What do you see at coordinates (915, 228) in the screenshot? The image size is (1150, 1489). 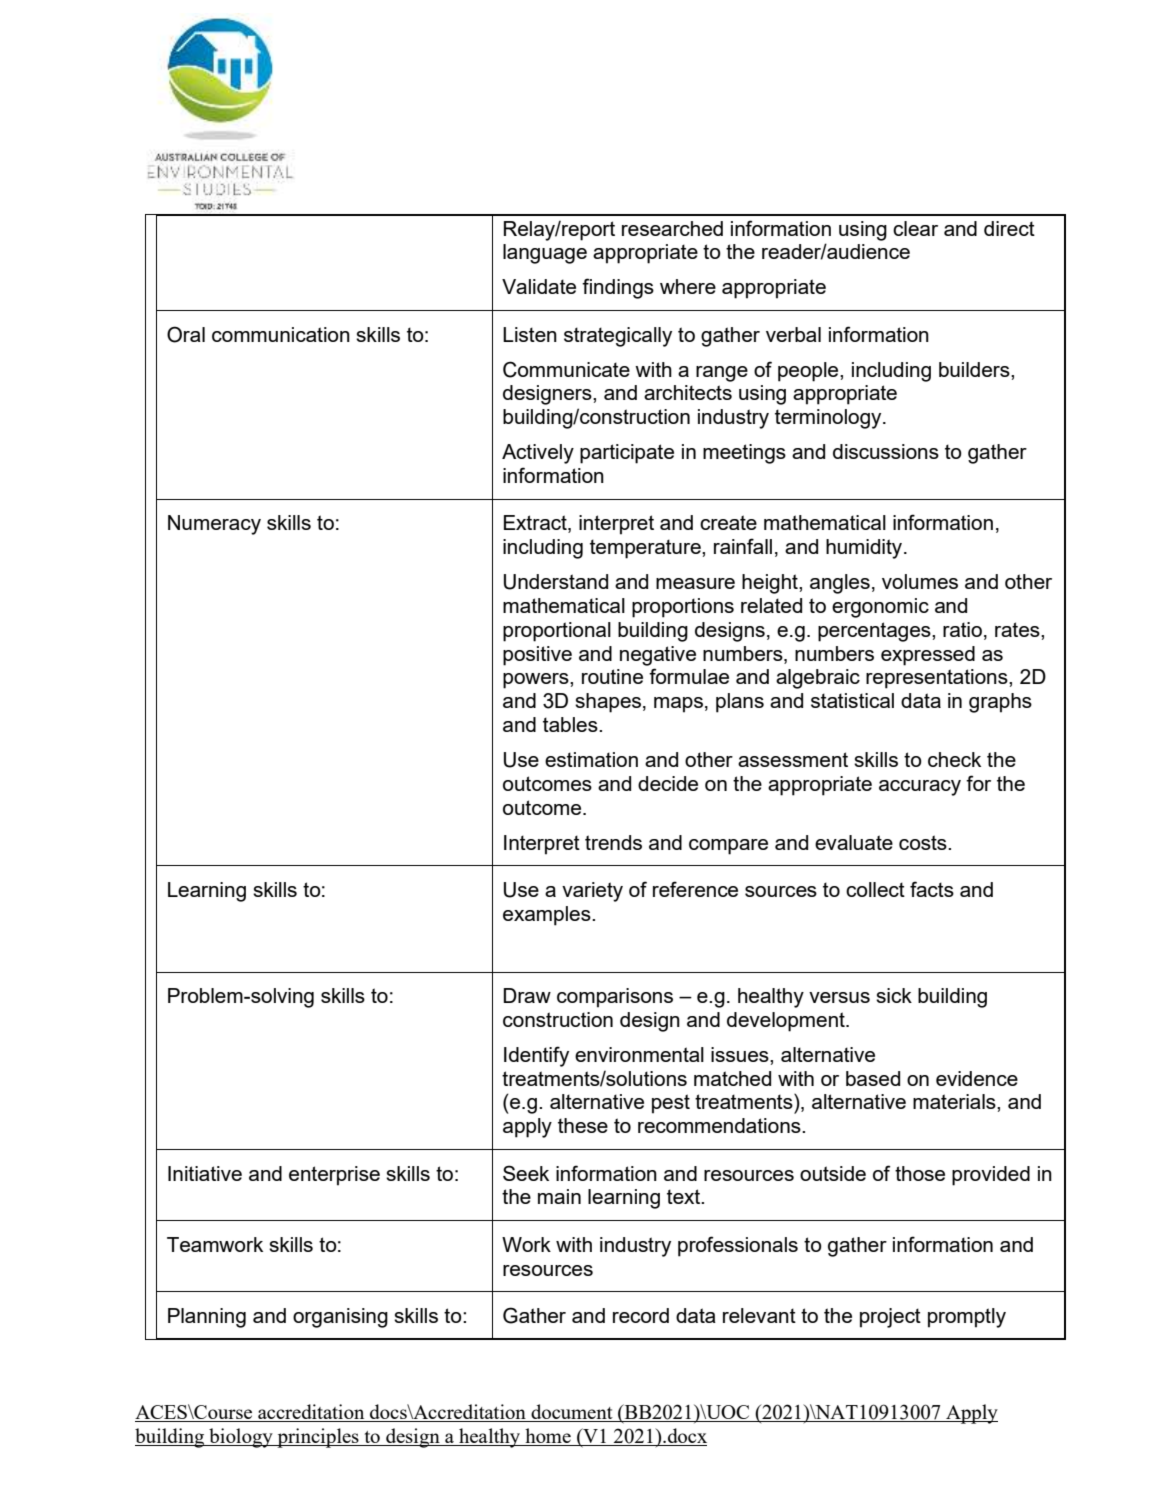 I see `clear` at bounding box center [915, 228].
